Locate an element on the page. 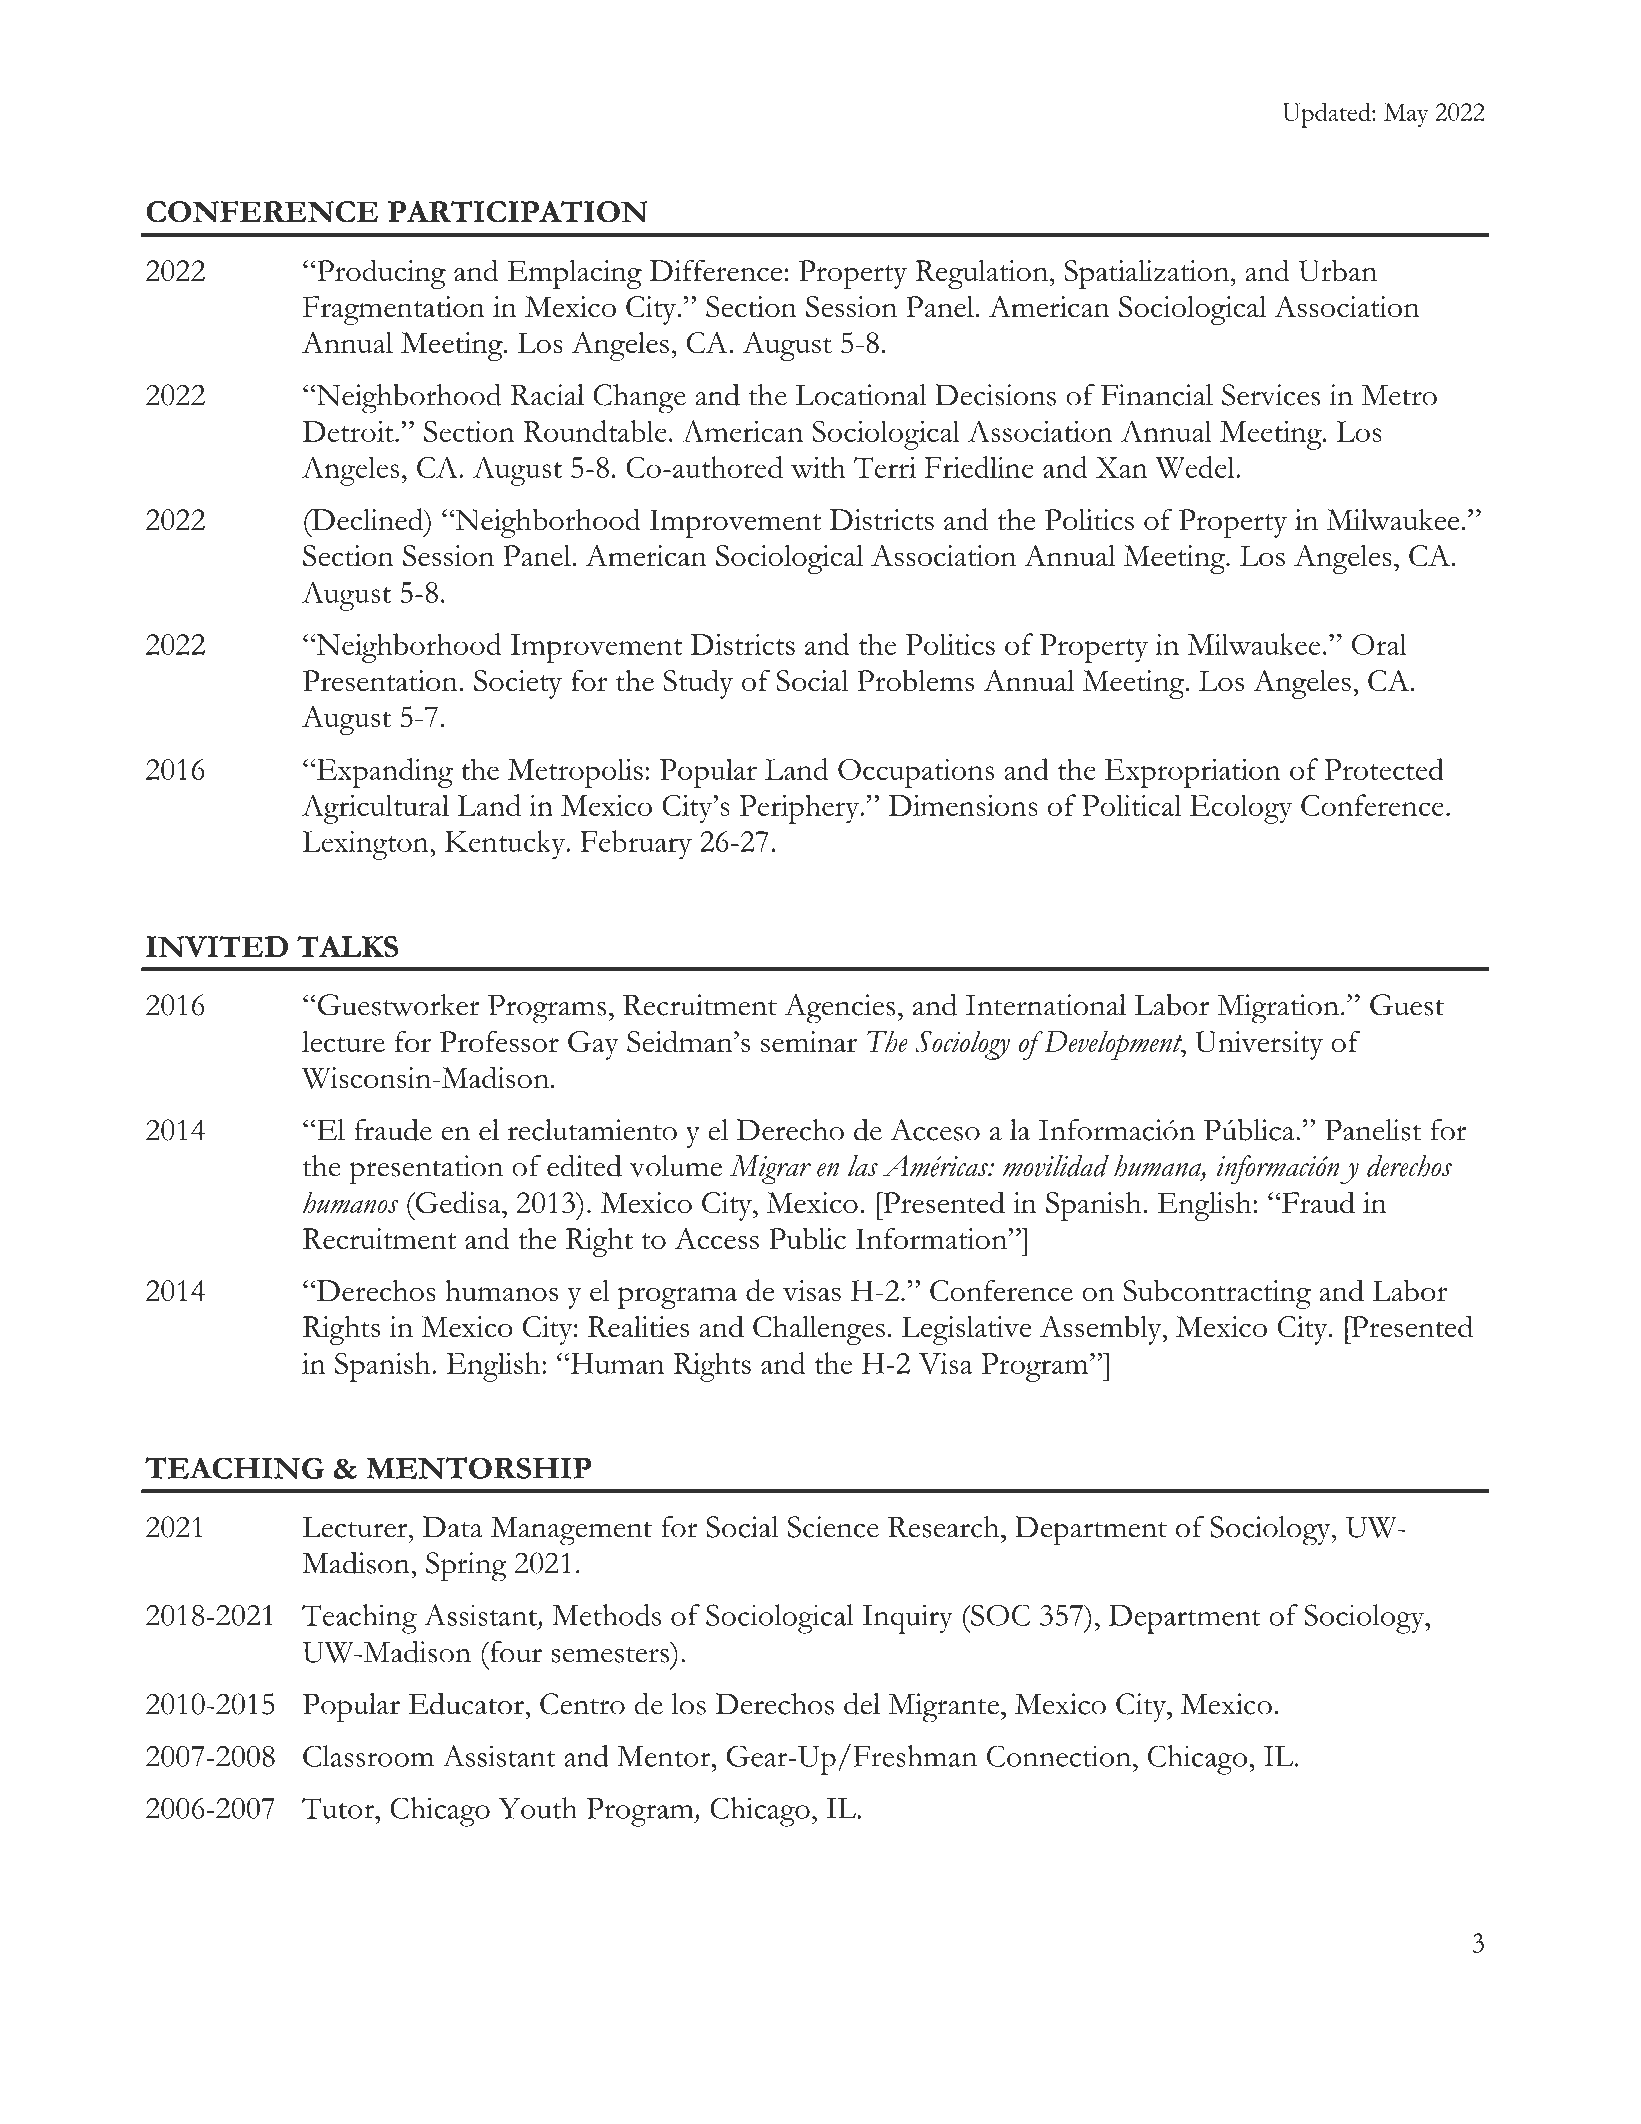  with is located at coordinates (818, 467).
